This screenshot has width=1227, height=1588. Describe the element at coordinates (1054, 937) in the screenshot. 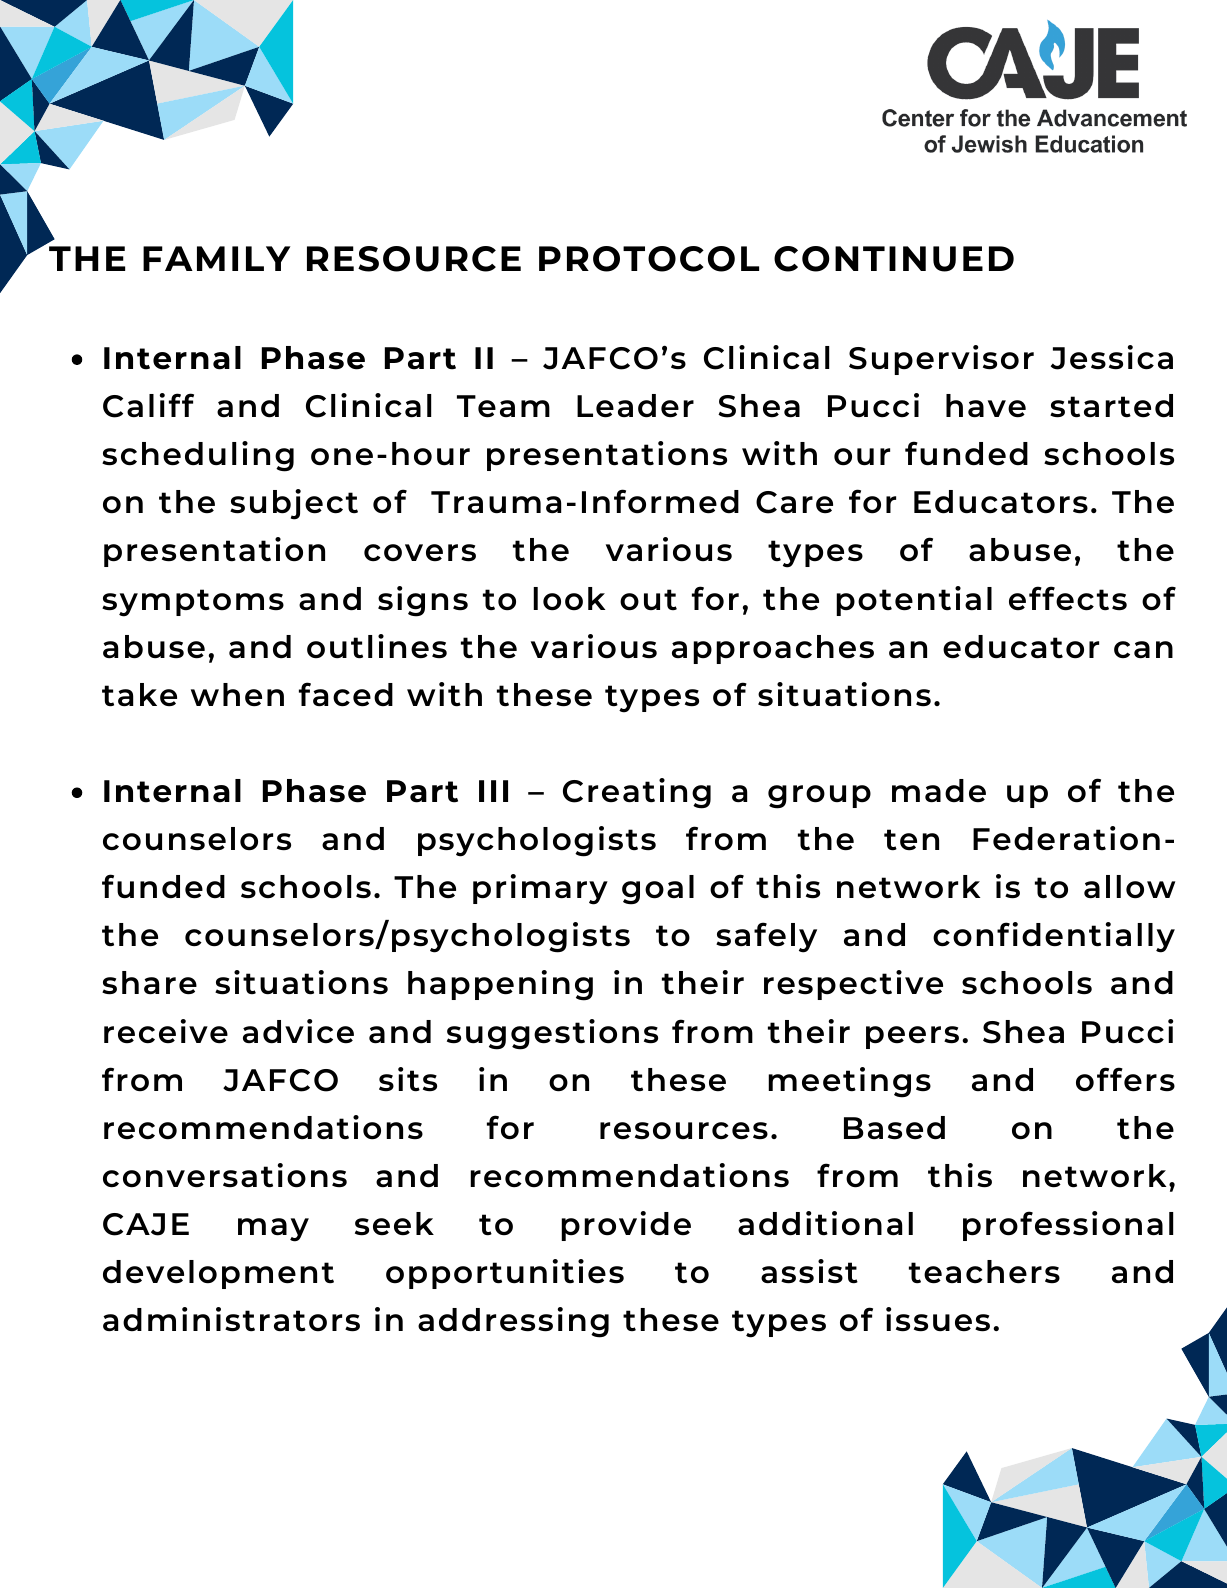

I see `confidentially` at that location.
